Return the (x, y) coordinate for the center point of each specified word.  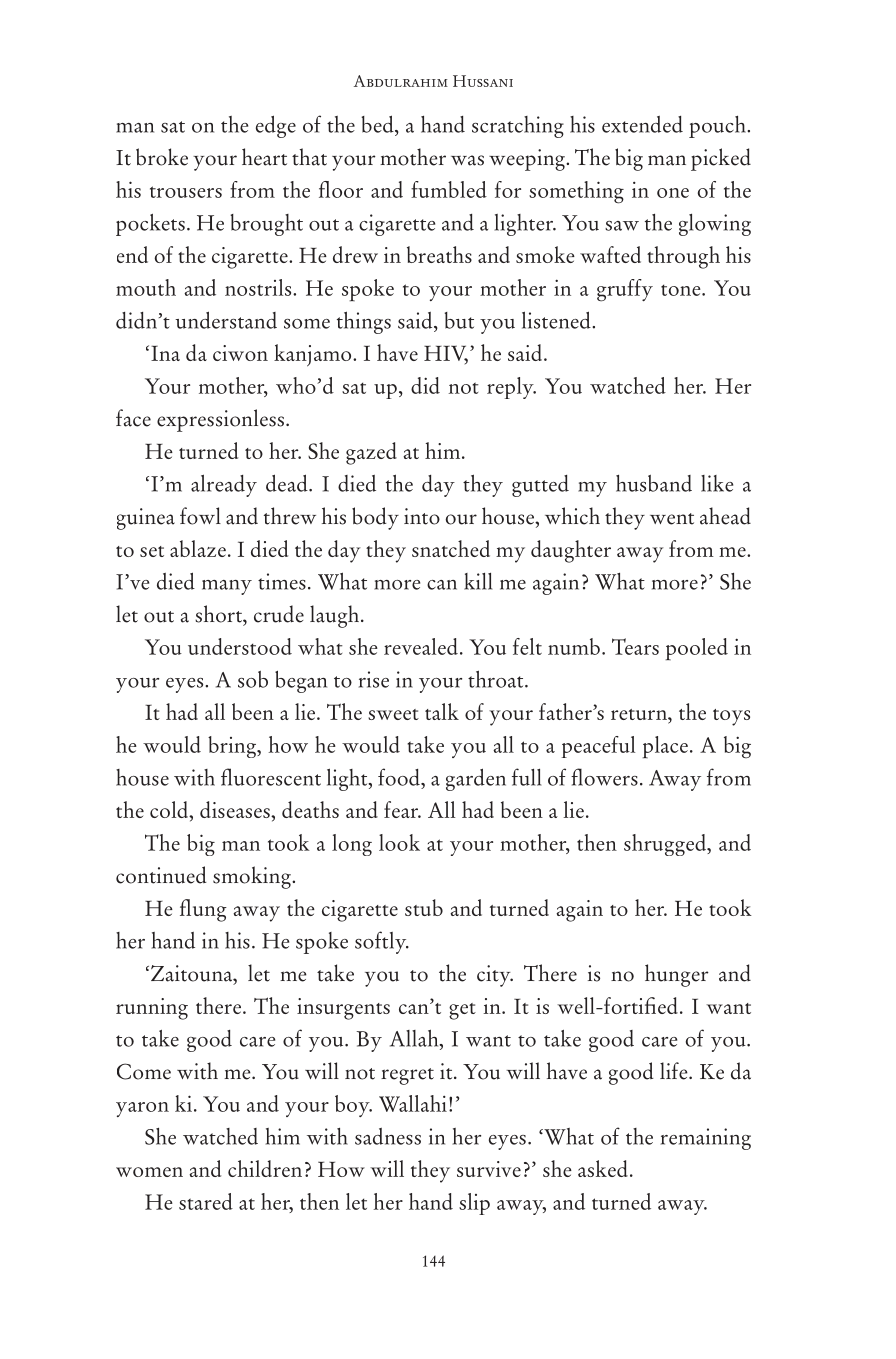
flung (203, 910)
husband (654, 483)
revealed (421, 646)
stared (206, 1201)
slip (474, 1204)
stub (424, 907)
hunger (677, 975)
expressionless (220, 420)
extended (642, 124)
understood (240, 646)
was (467, 160)
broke (162, 157)
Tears (635, 646)
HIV (446, 354)
